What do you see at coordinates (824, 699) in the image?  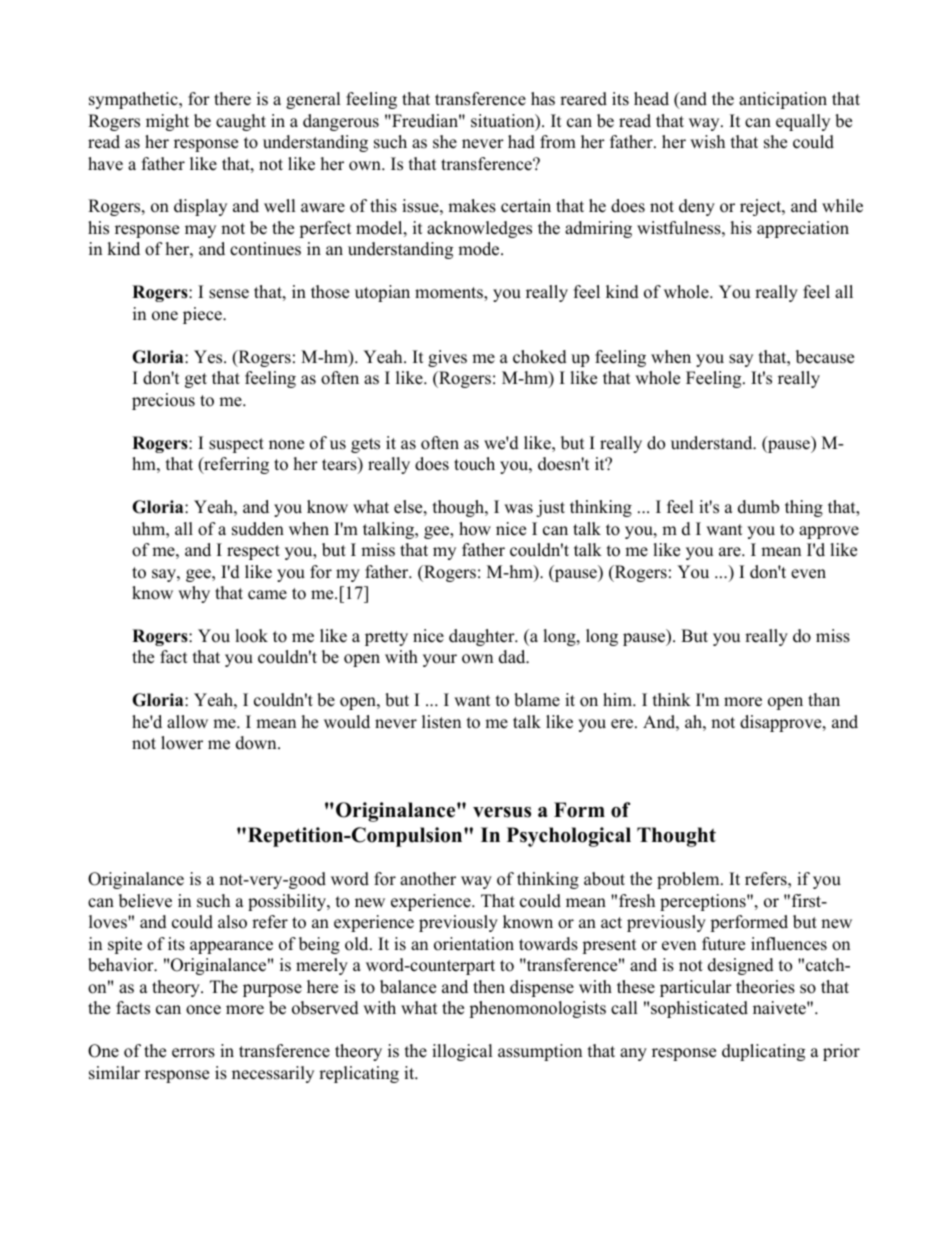 I see `than` at bounding box center [824, 699].
